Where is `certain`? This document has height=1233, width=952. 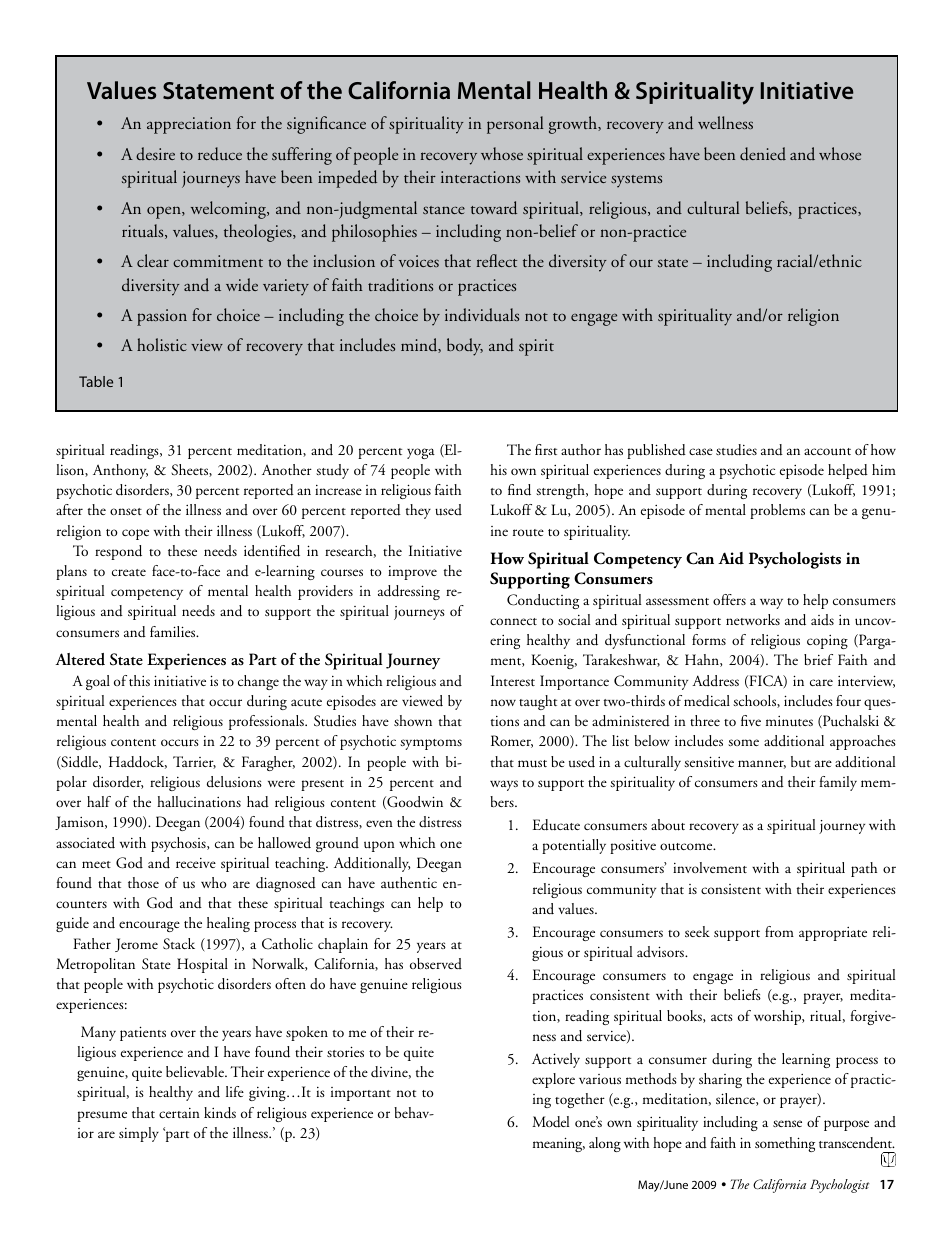 certain is located at coordinates (179, 1113).
